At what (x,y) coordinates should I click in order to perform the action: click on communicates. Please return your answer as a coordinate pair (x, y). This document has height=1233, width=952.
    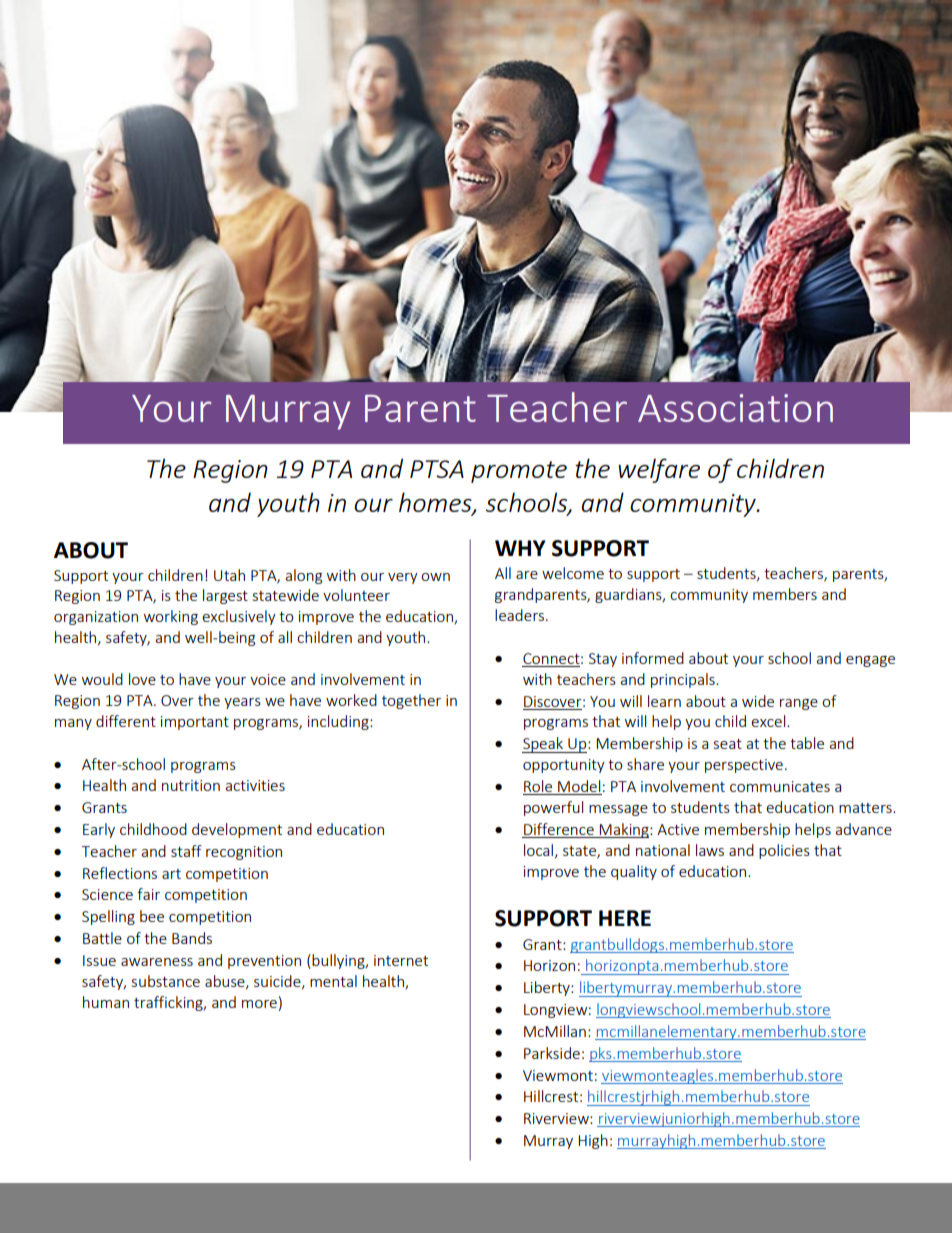
    Looking at the image, I should click on (780, 786).
